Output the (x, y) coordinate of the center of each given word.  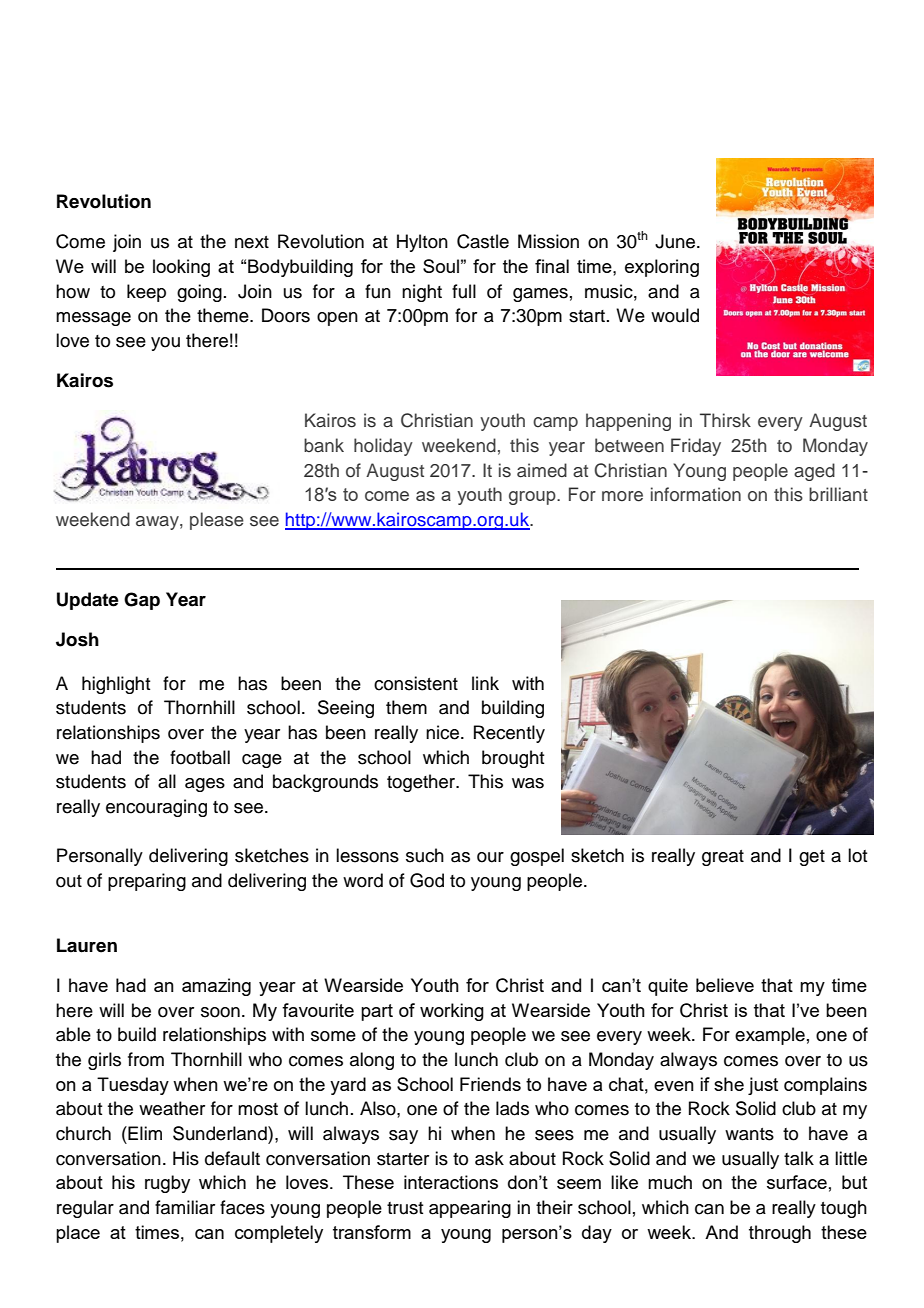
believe (725, 985)
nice (444, 732)
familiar (185, 1207)
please (217, 521)
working (452, 1012)
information (696, 494)
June (676, 241)
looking (181, 268)
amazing (216, 987)
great (723, 858)
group (533, 498)
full (464, 291)
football (200, 757)
